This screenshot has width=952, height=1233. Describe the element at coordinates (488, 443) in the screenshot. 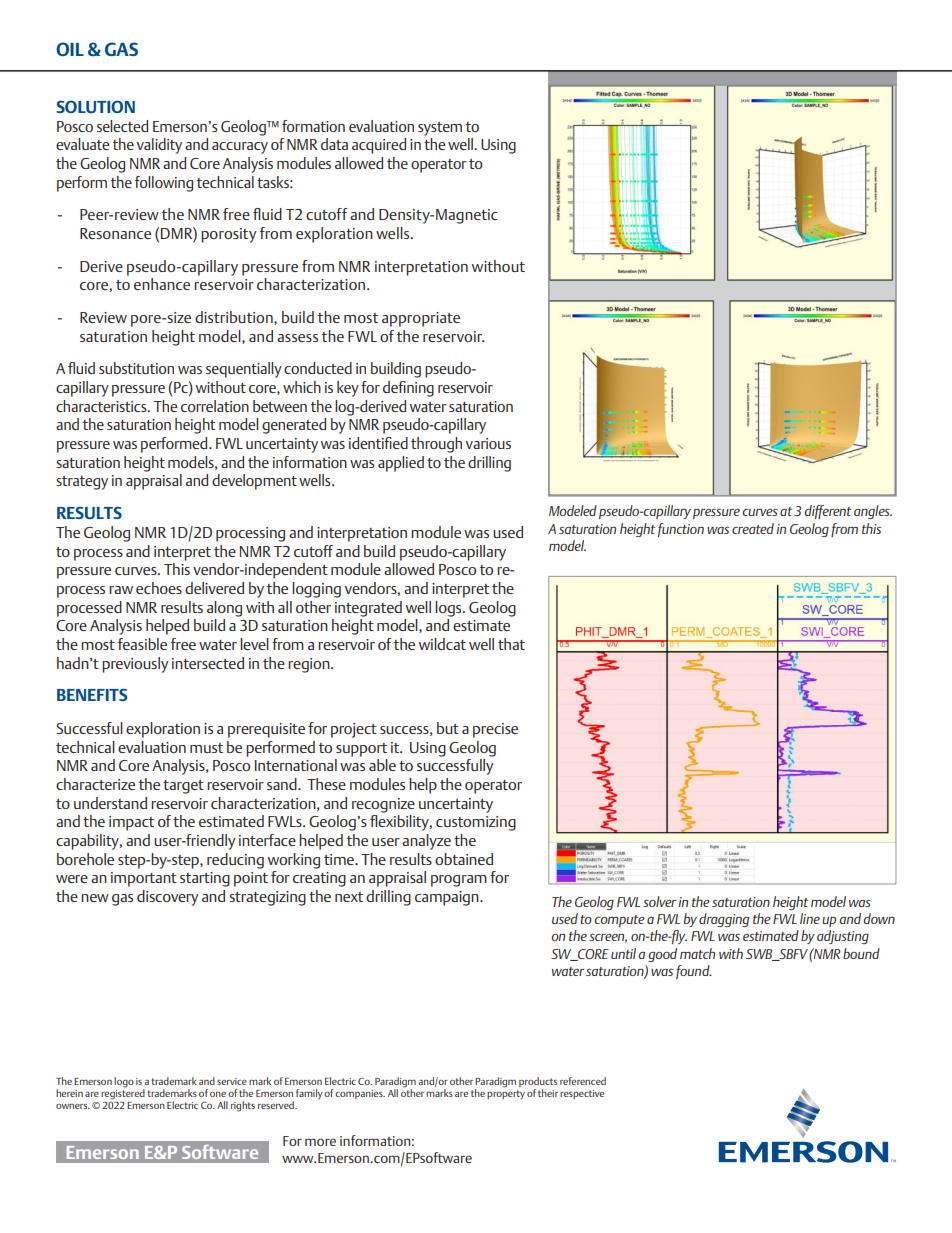

I see `various` at that location.
